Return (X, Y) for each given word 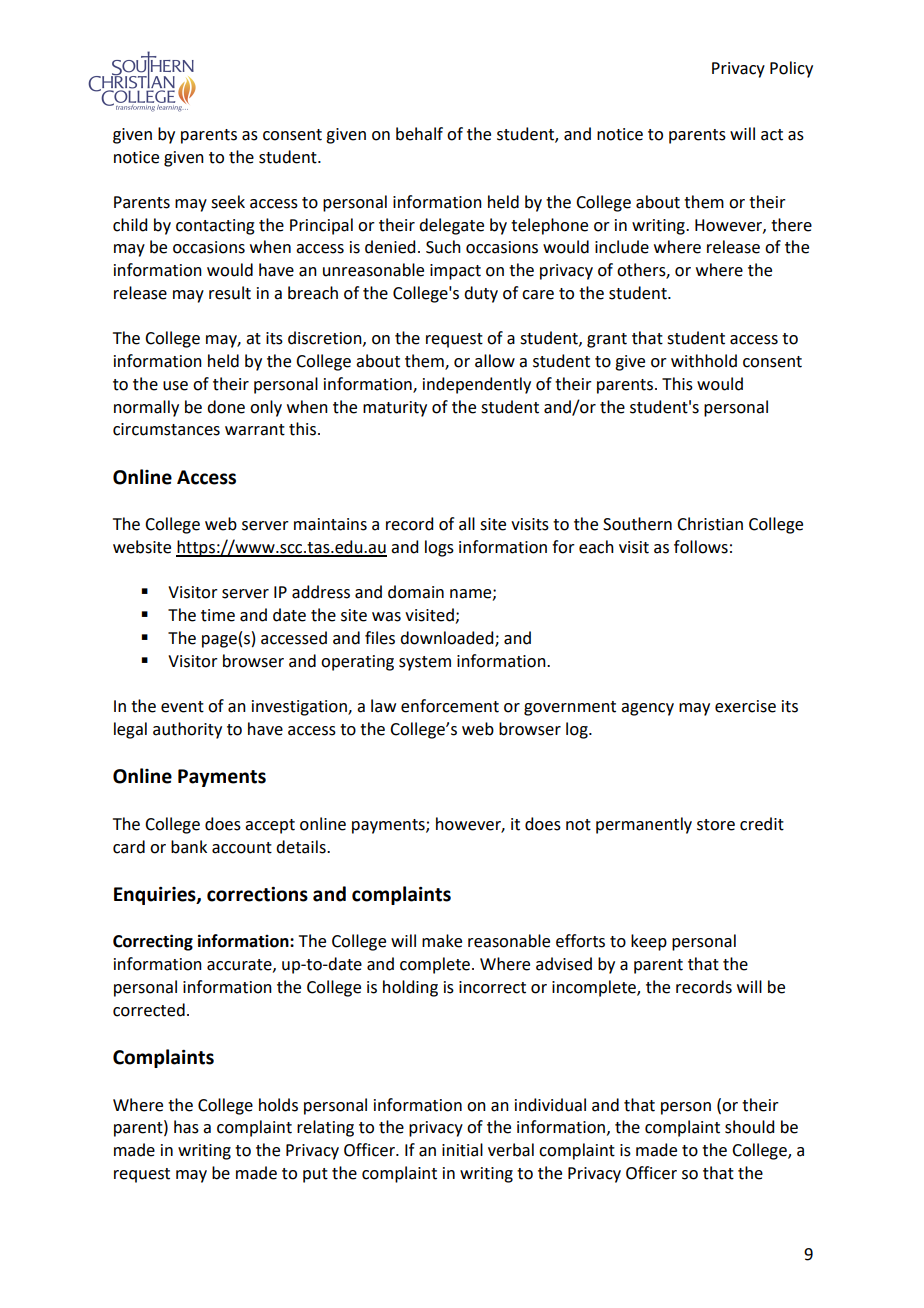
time (218, 615)
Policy (791, 69)
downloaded (448, 638)
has (186, 1127)
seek (228, 202)
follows (701, 547)
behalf (419, 134)
